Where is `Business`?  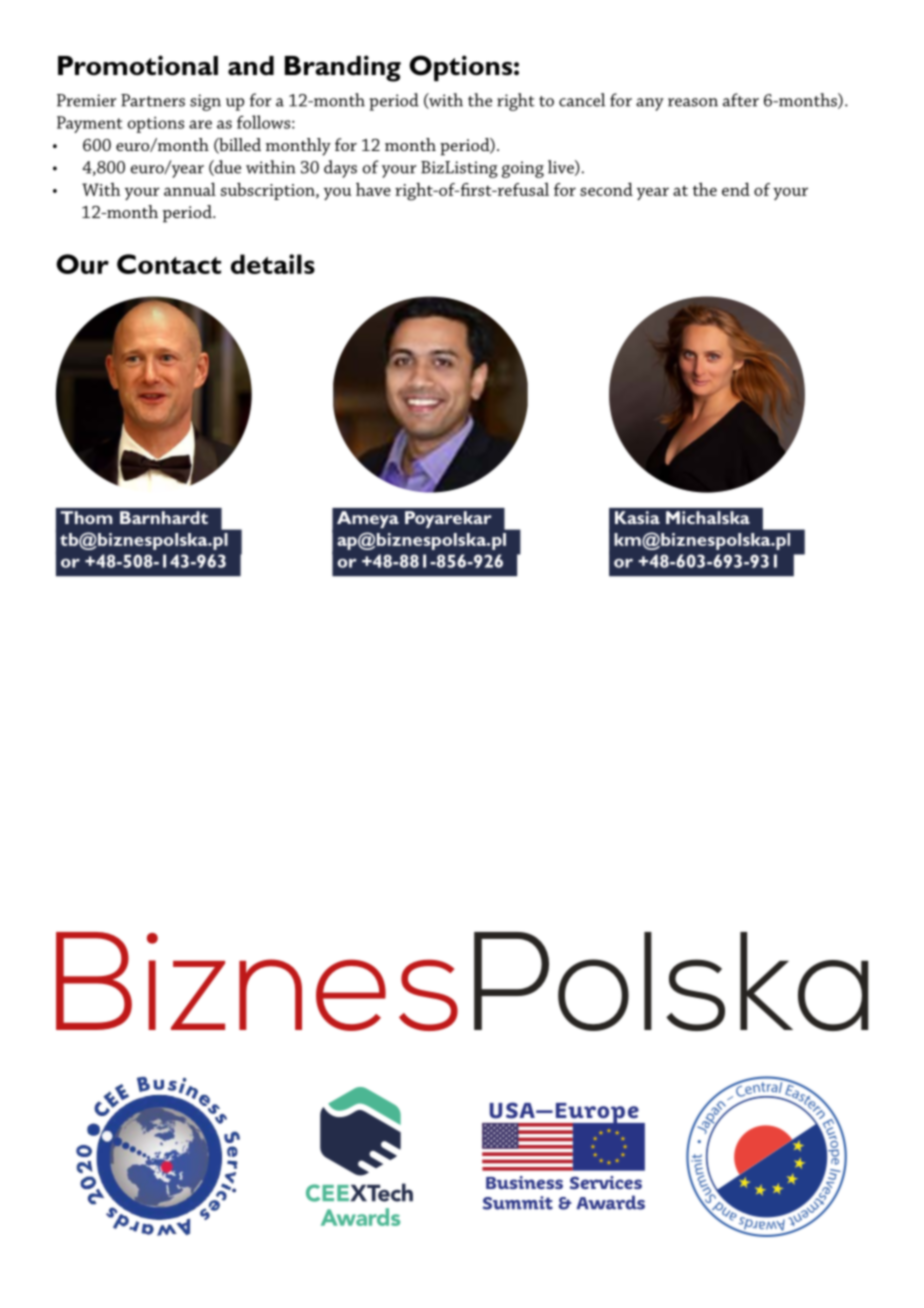
Business is located at coordinates (524, 1182).
